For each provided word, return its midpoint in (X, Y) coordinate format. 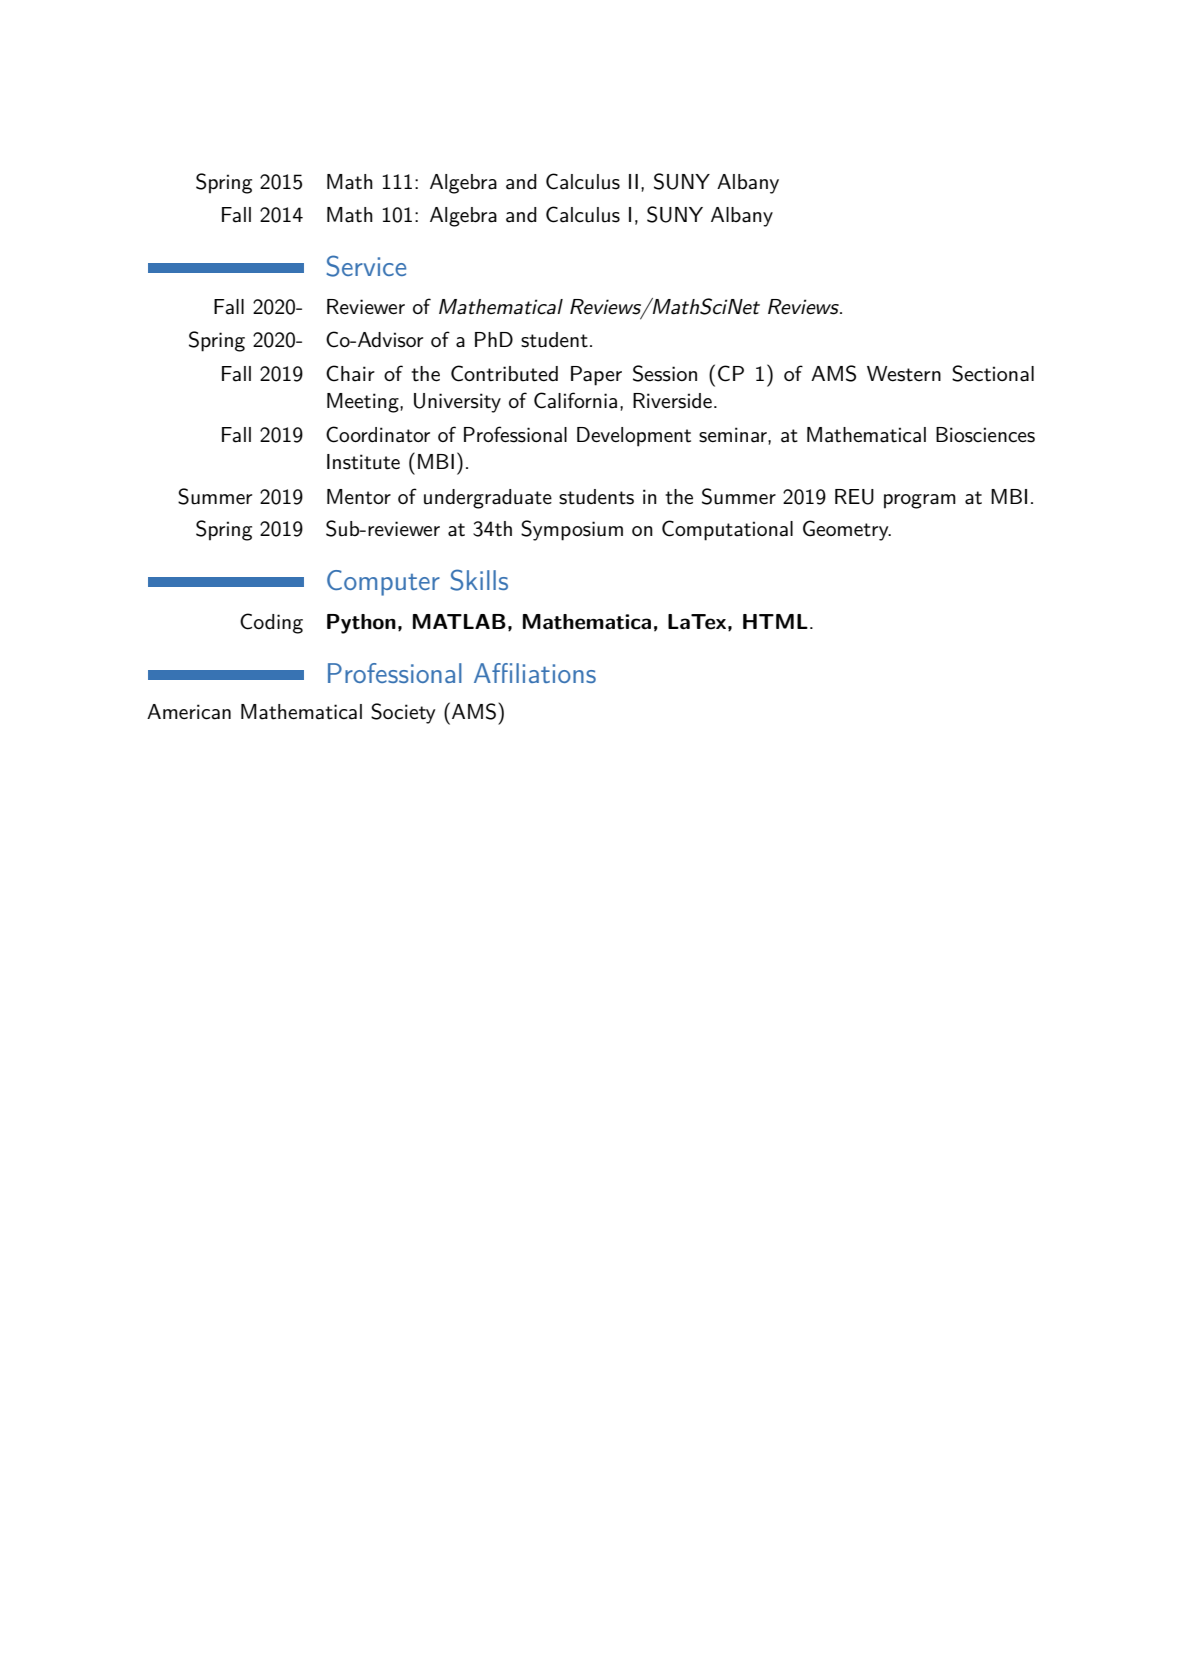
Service (366, 266)
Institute (363, 462)
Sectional (993, 373)
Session (665, 373)
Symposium (572, 530)
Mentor (359, 497)
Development (634, 437)
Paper (596, 376)
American (189, 712)
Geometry (847, 530)
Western (904, 374)
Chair (350, 373)
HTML (775, 621)
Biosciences (985, 435)
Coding (271, 623)
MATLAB (459, 621)
